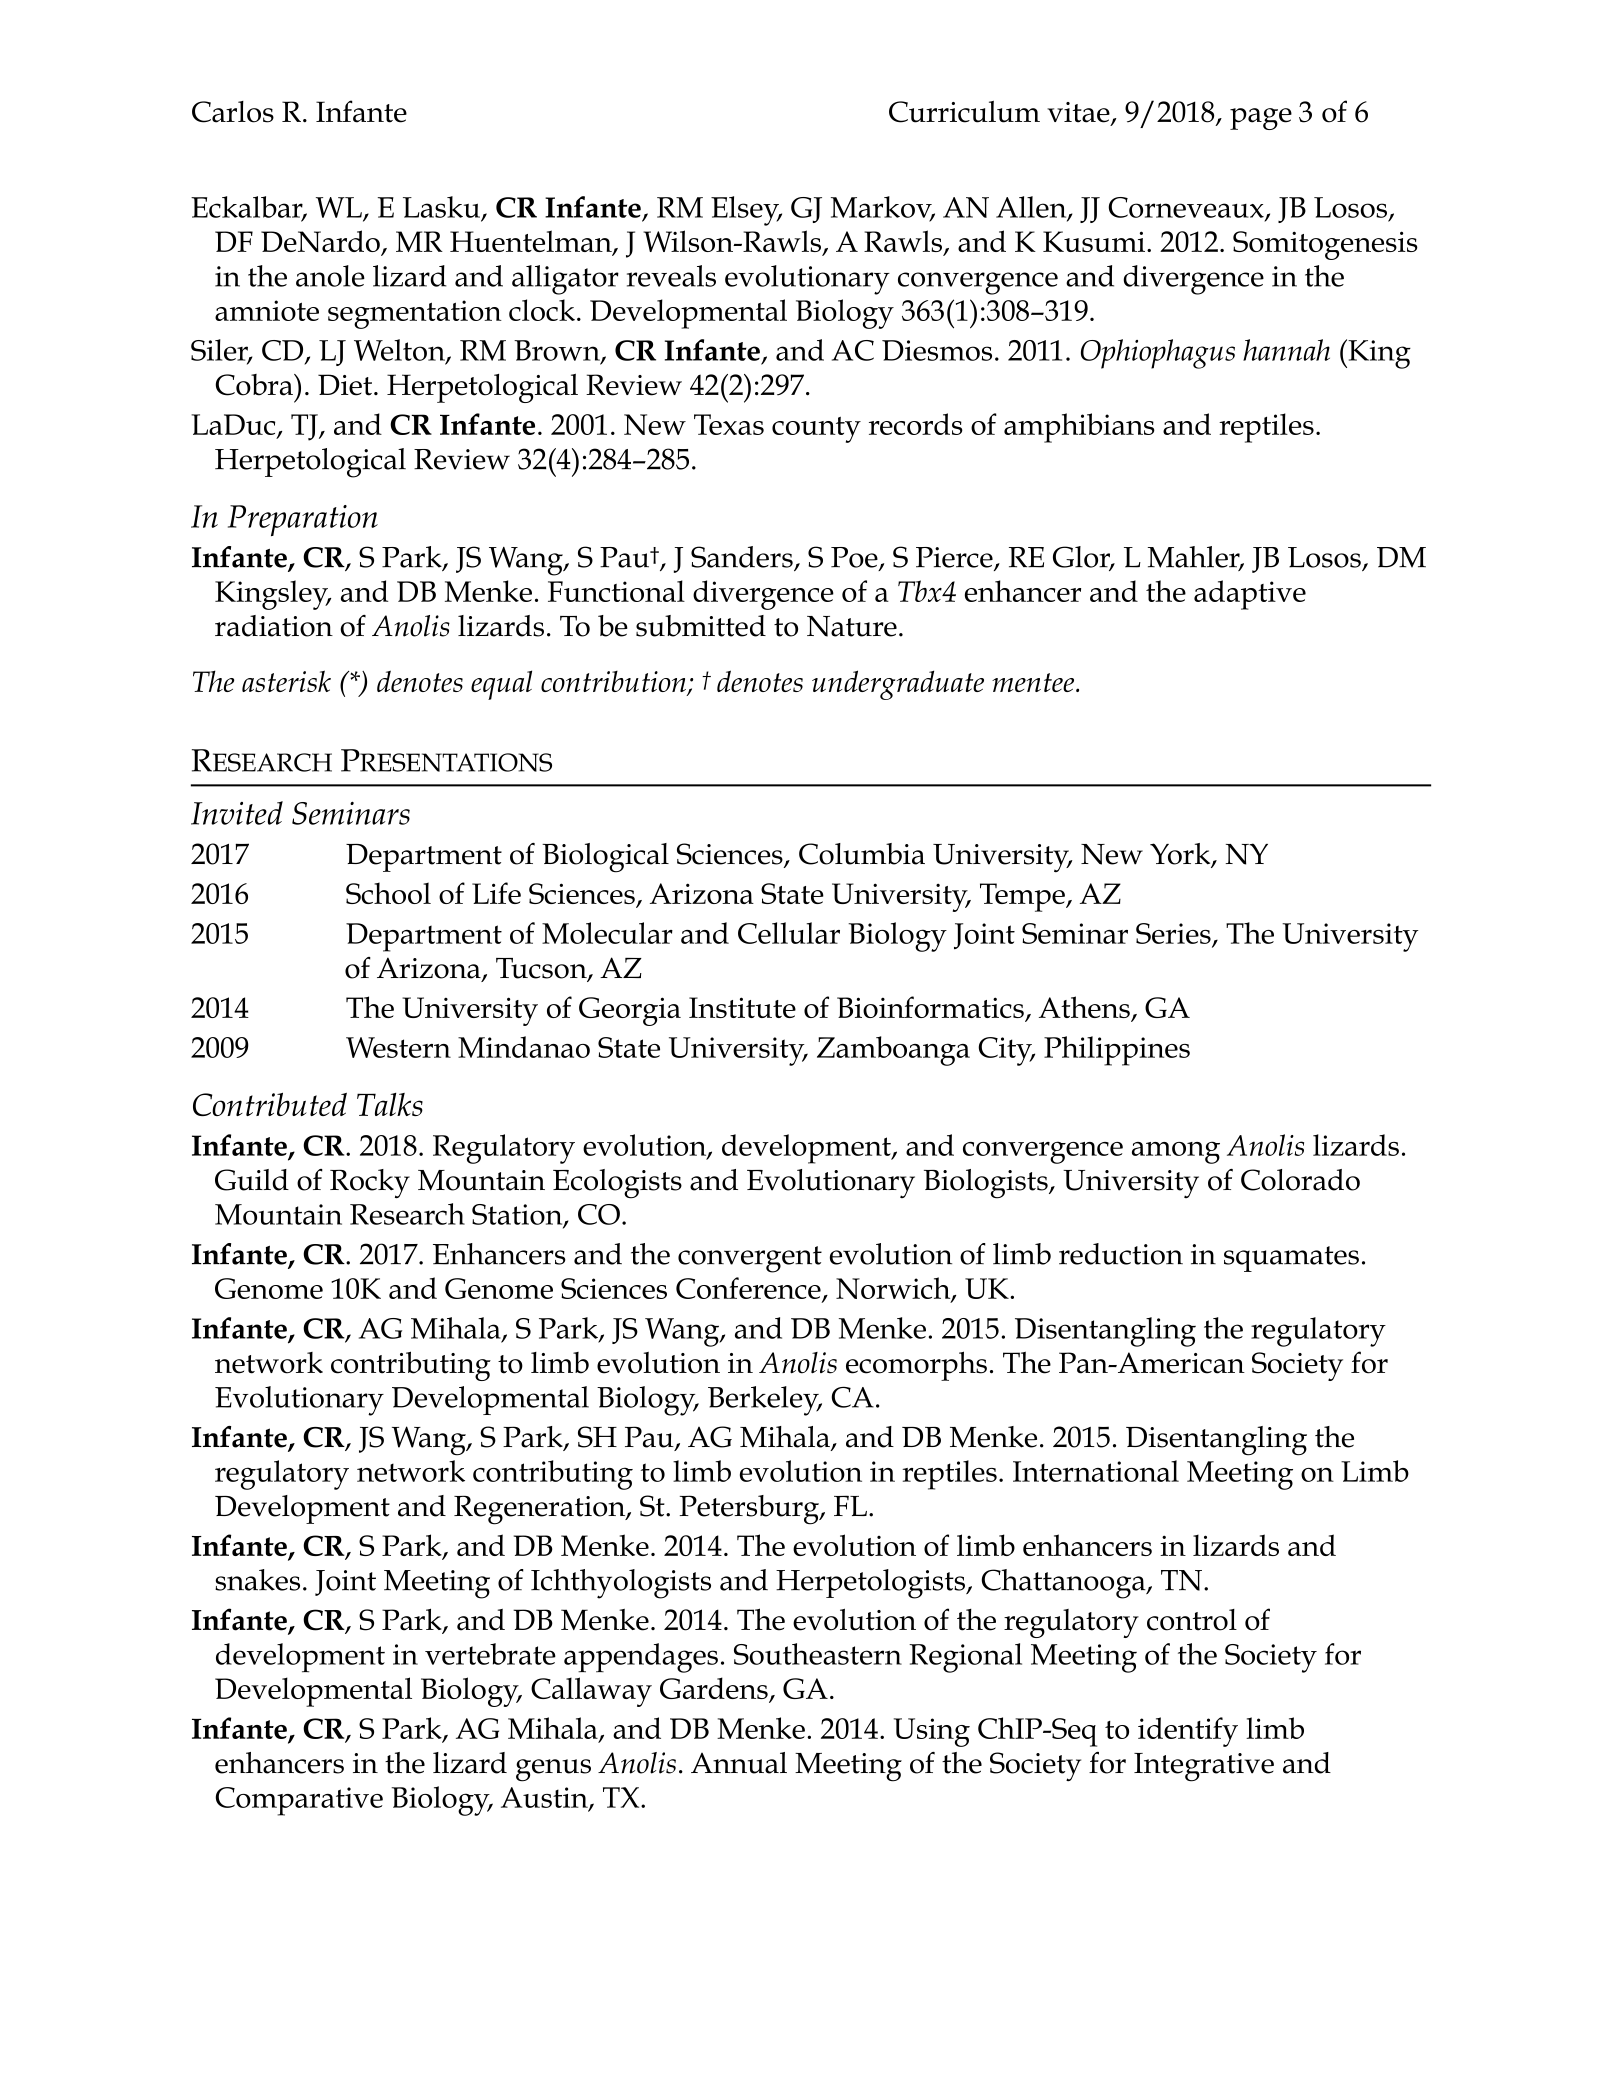 This screenshot has height=2099, width=1622. What do you see at coordinates (1261, 119) in the screenshot?
I see `page` at bounding box center [1261, 119].
